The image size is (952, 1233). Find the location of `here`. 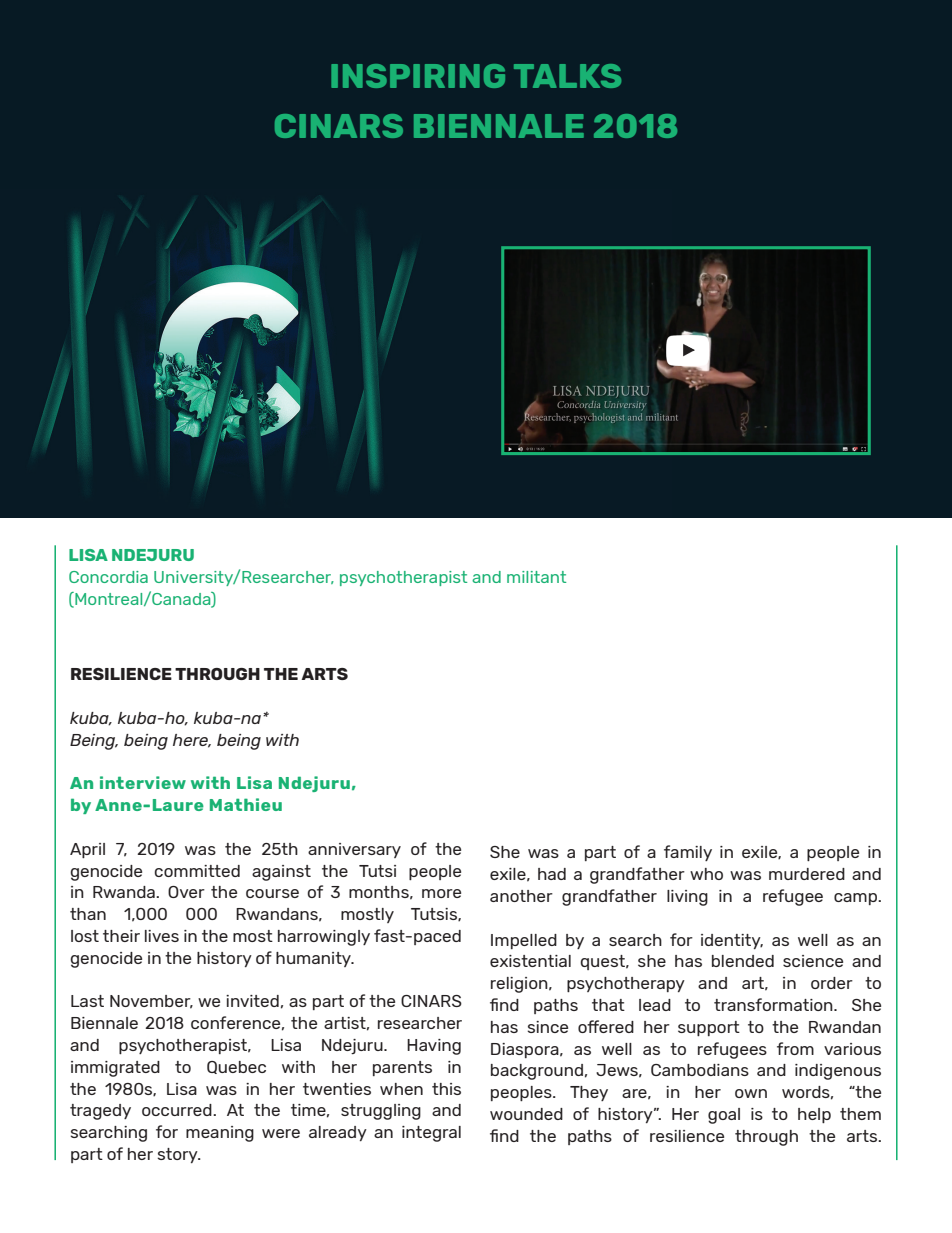

here is located at coordinates (192, 741).
